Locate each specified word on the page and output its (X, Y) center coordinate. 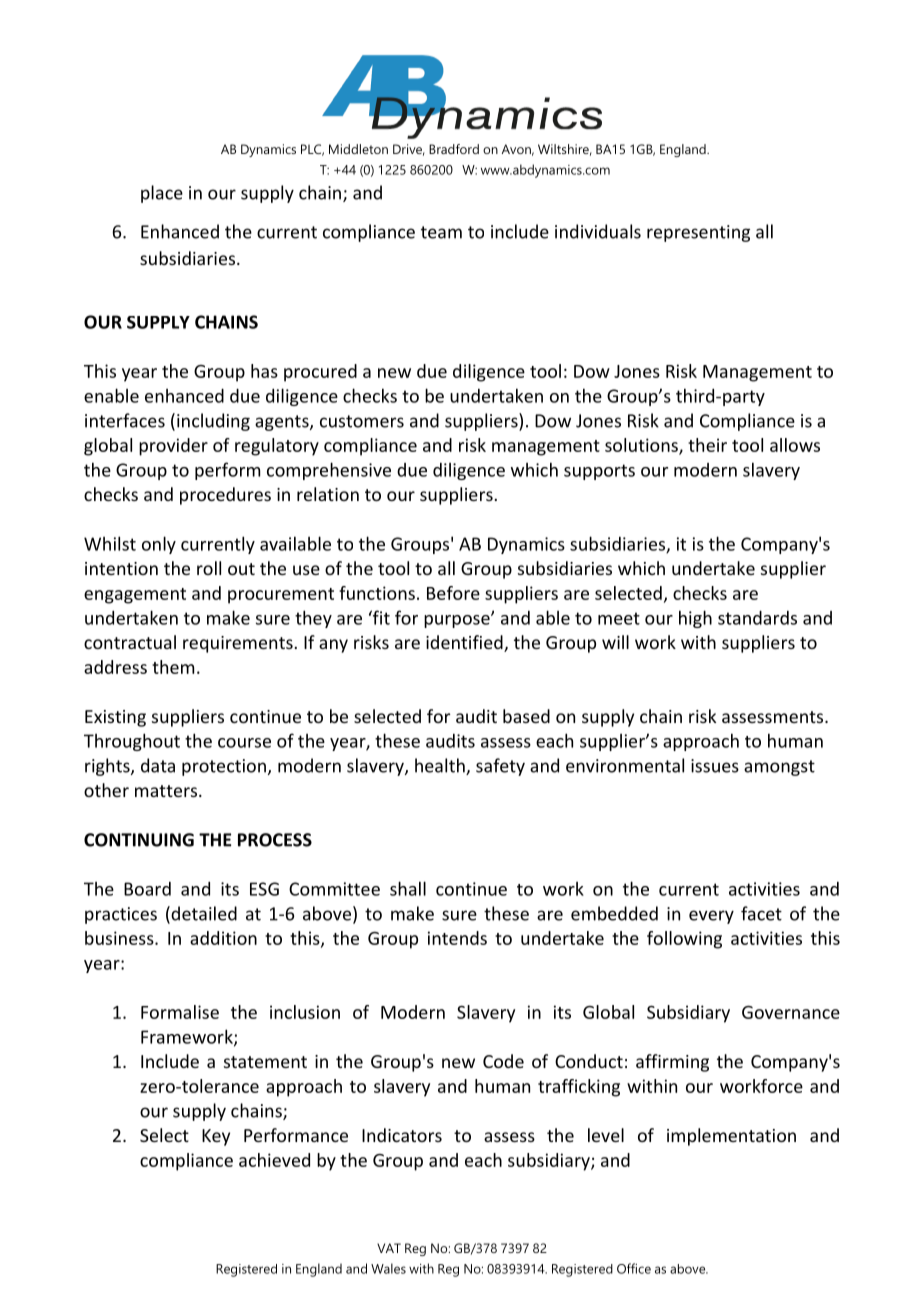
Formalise (180, 1012)
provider (173, 447)
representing (698, 233)
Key (216, 1137)
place (162, 194)
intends (457, 938)
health (441, 766)
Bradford (454, 149)
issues (715, 766)
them (173, 667)
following (684, 940)
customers (362, 421)
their (707, 445)
